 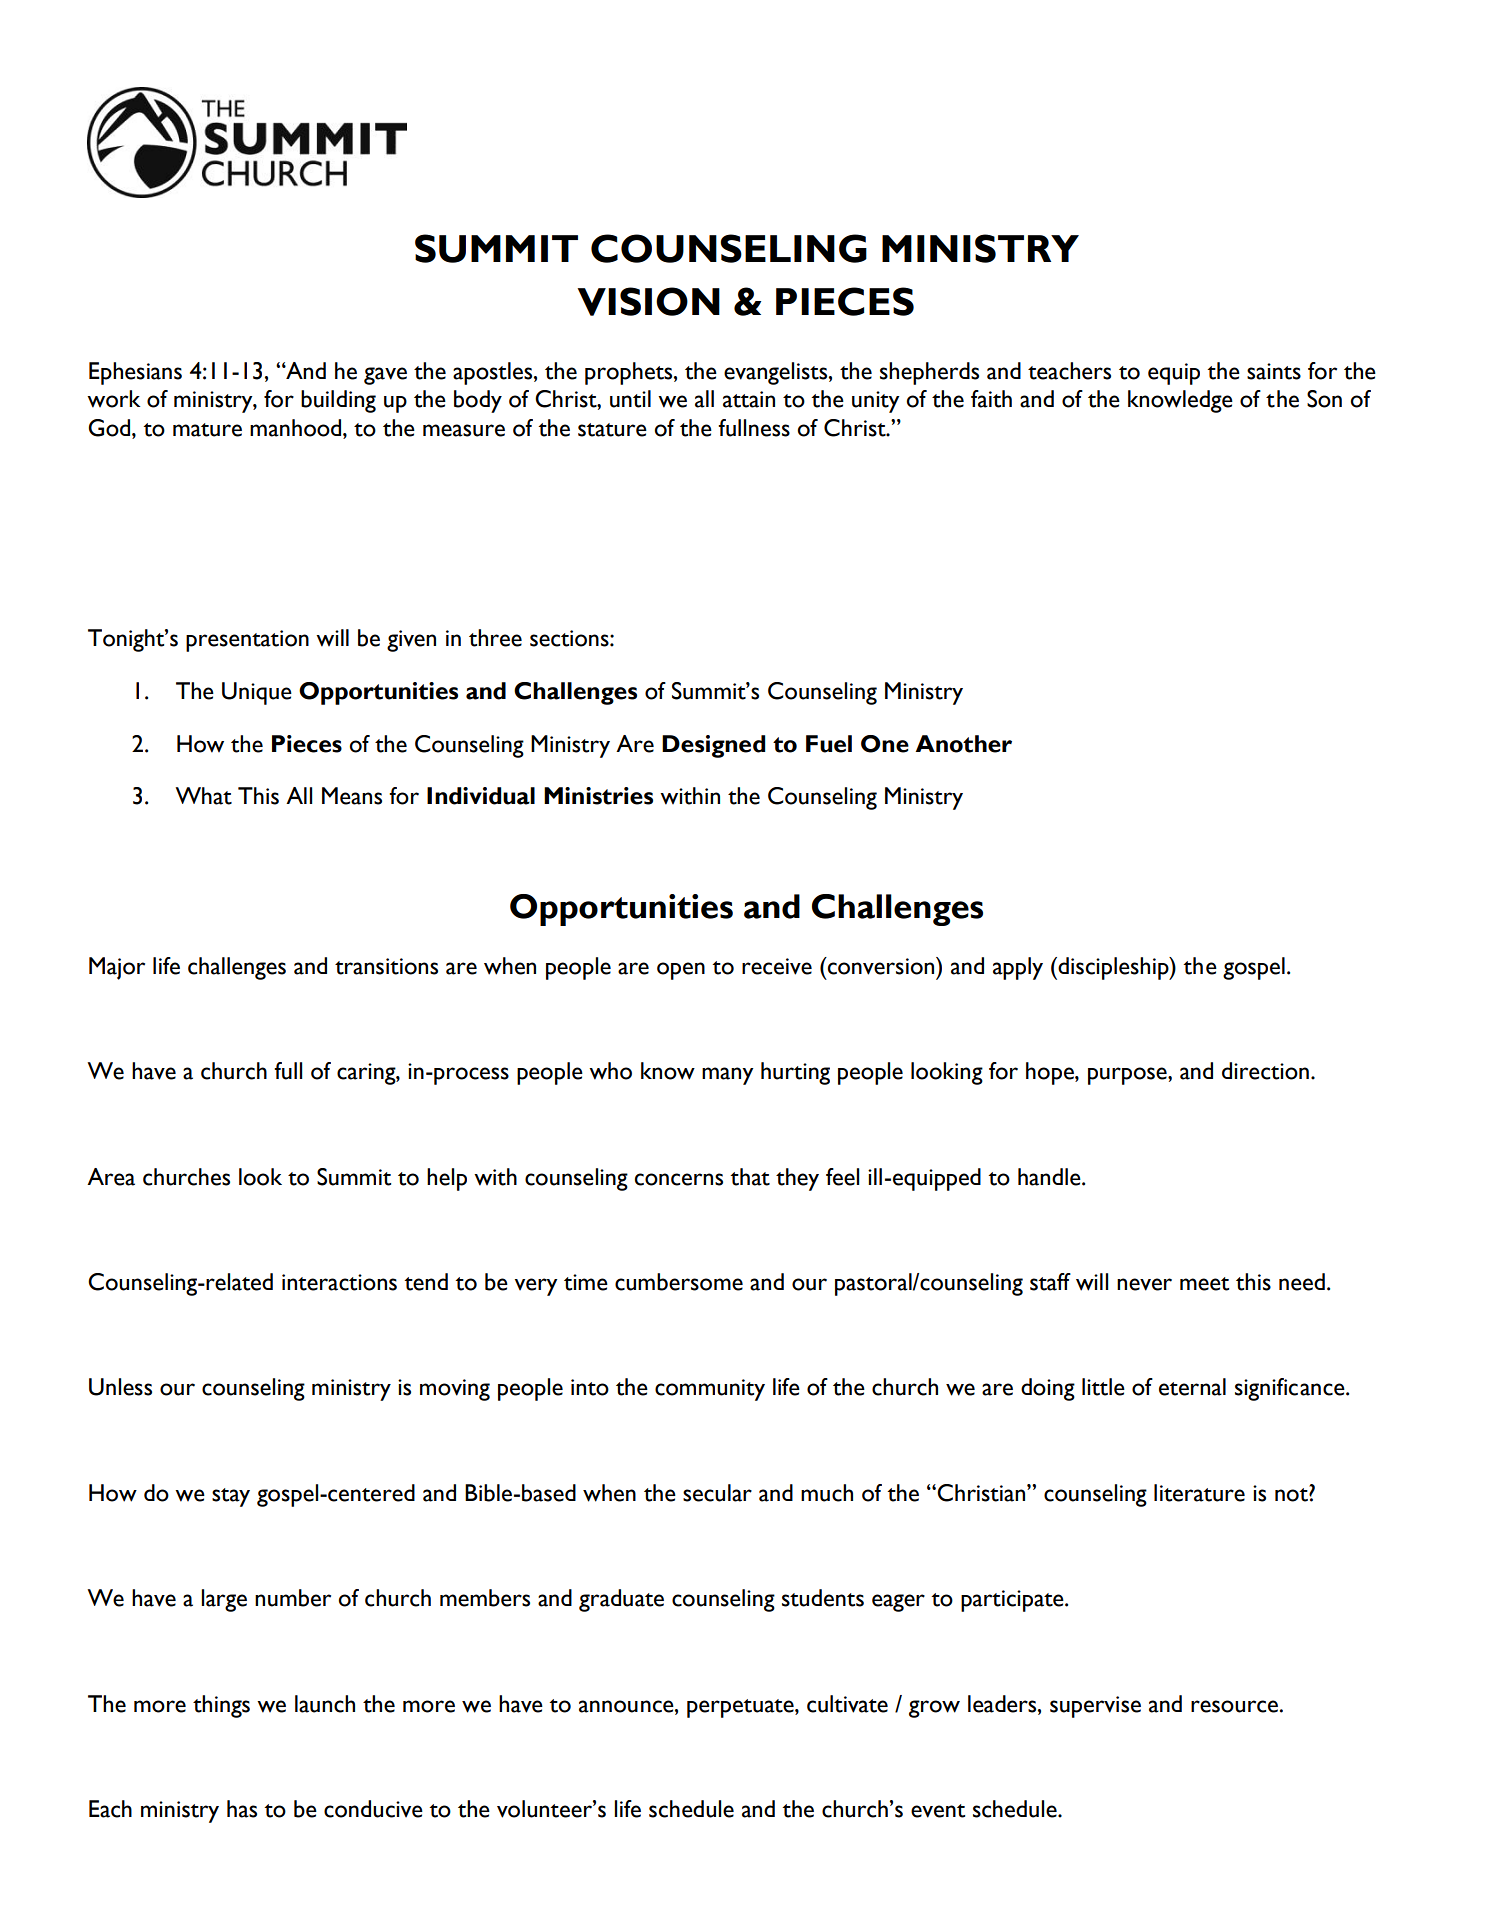 What do you see at coordinates (1274, 371) in the screenshot?
I see `saints` at bounding box center [1274, 371].
